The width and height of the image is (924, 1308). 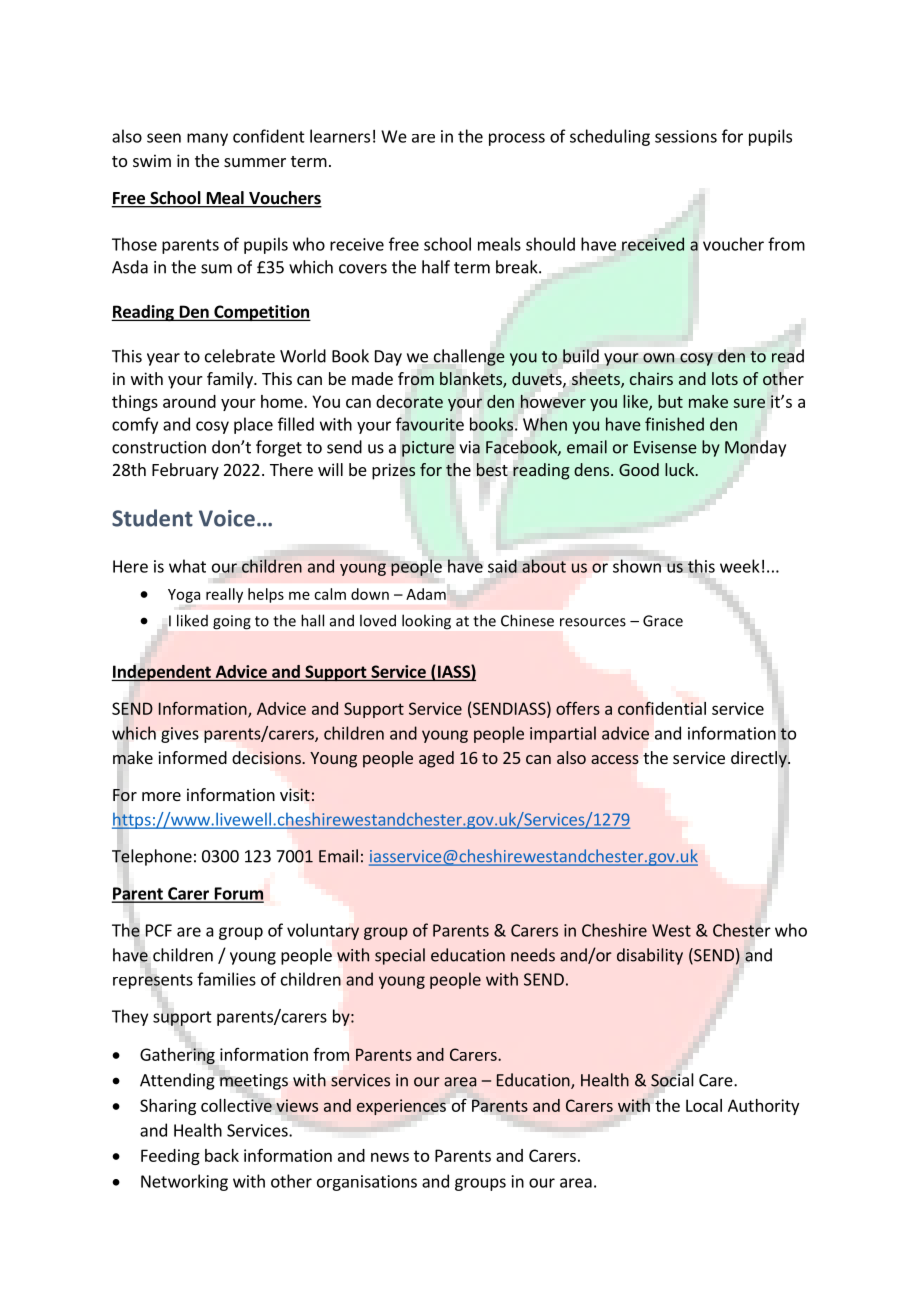 What do you see at coordinates (663, 621) in the image?
I see `Grace` at bounding box center [663, 621].
